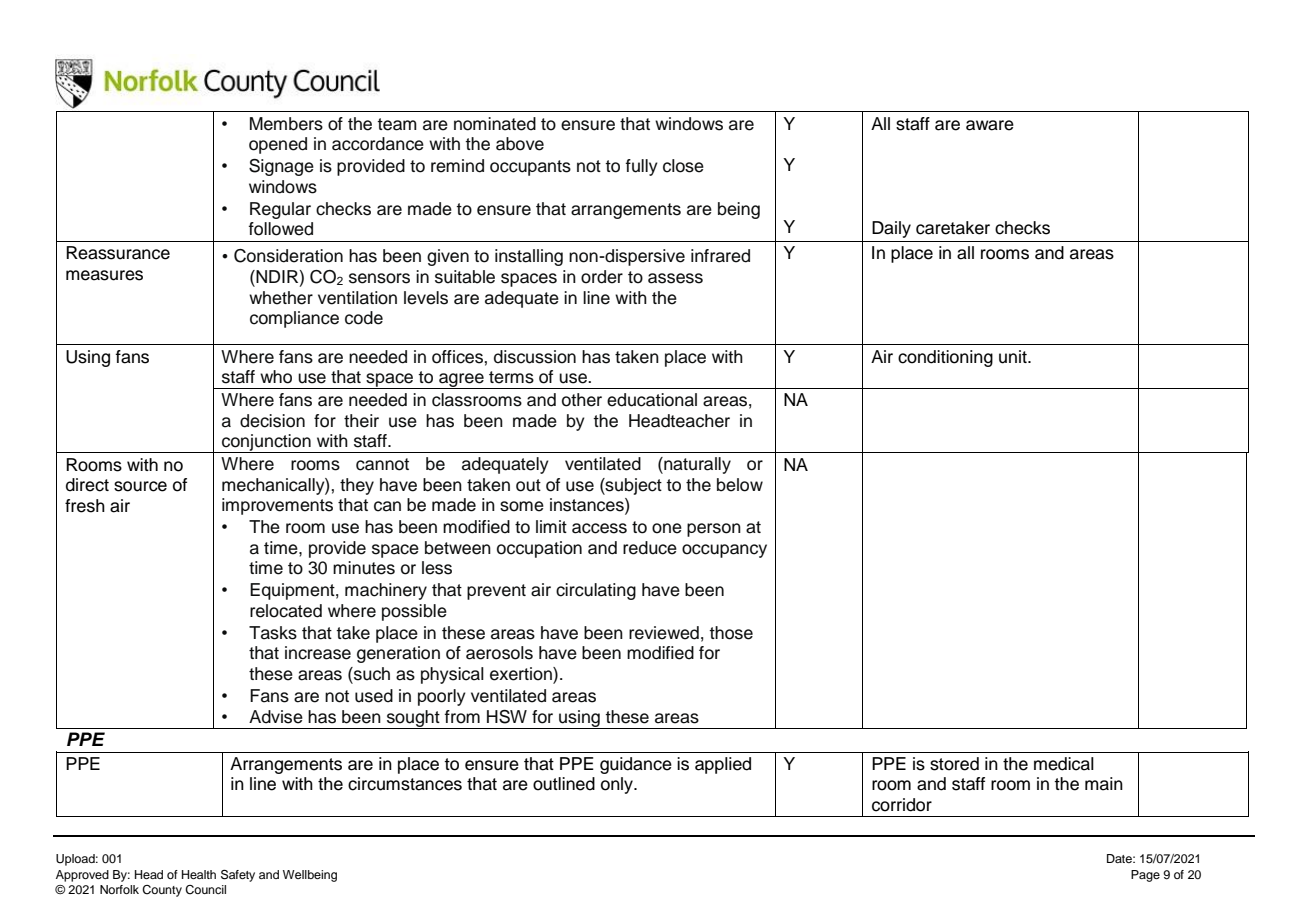 The width and height of the image is (1308, 924). Describe the element at coordinates (1064, 764) in the image. I see `medical` at that location.
